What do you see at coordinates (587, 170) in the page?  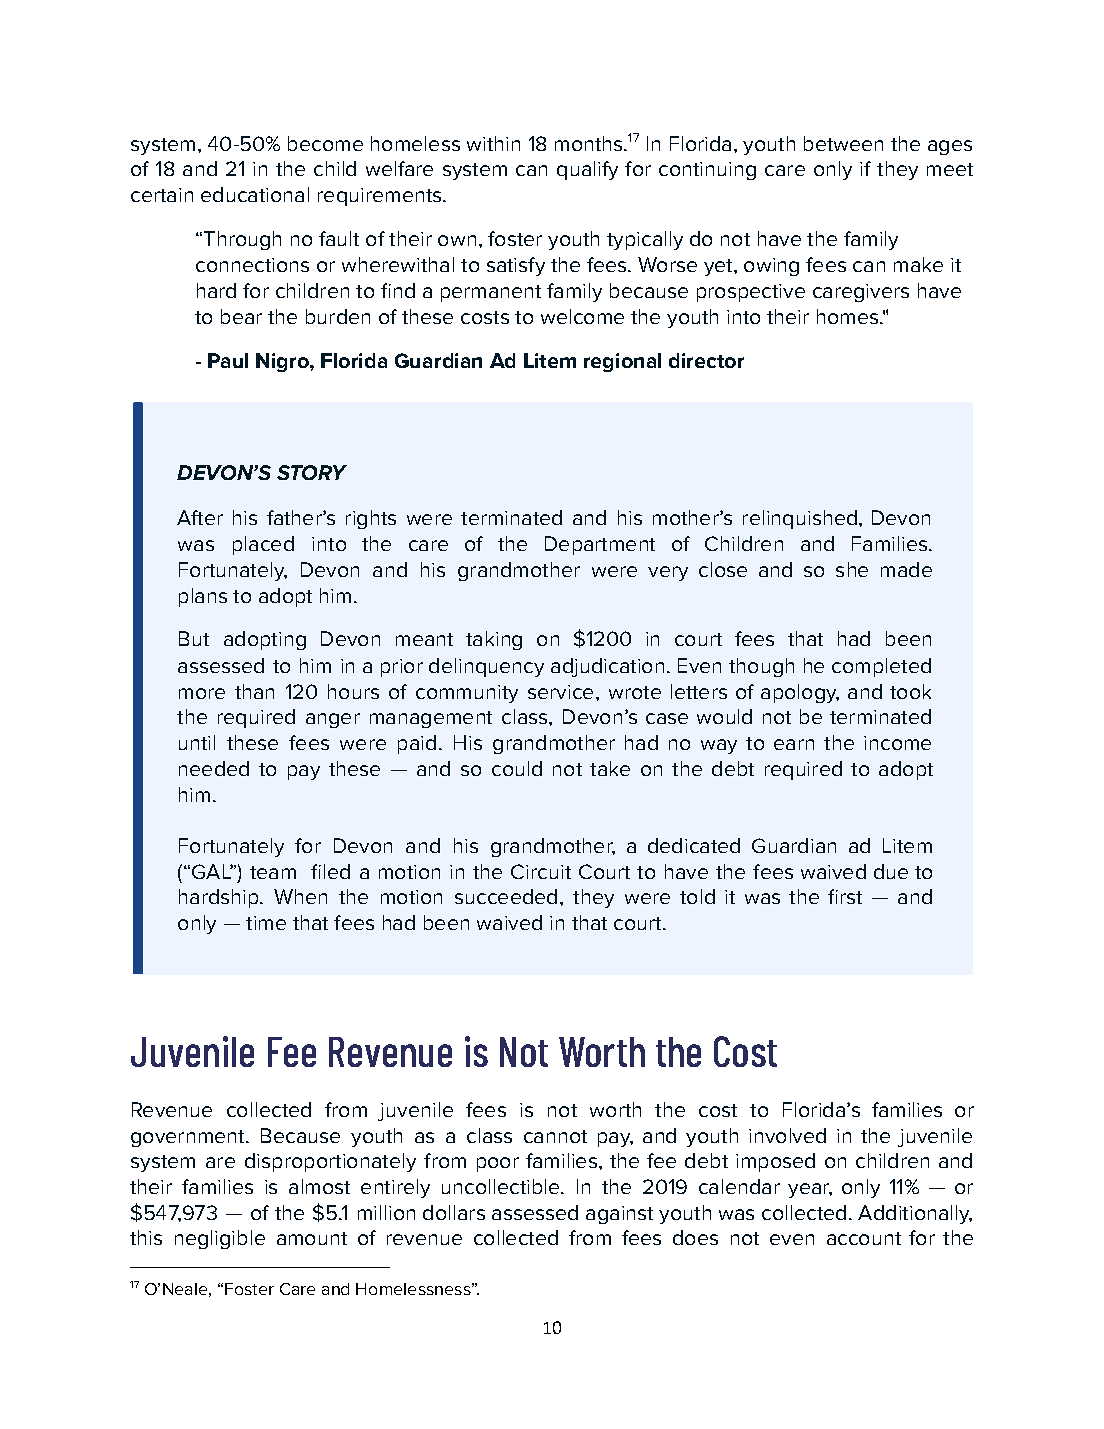 I see `qualify` at bounding box center [587, 170].
